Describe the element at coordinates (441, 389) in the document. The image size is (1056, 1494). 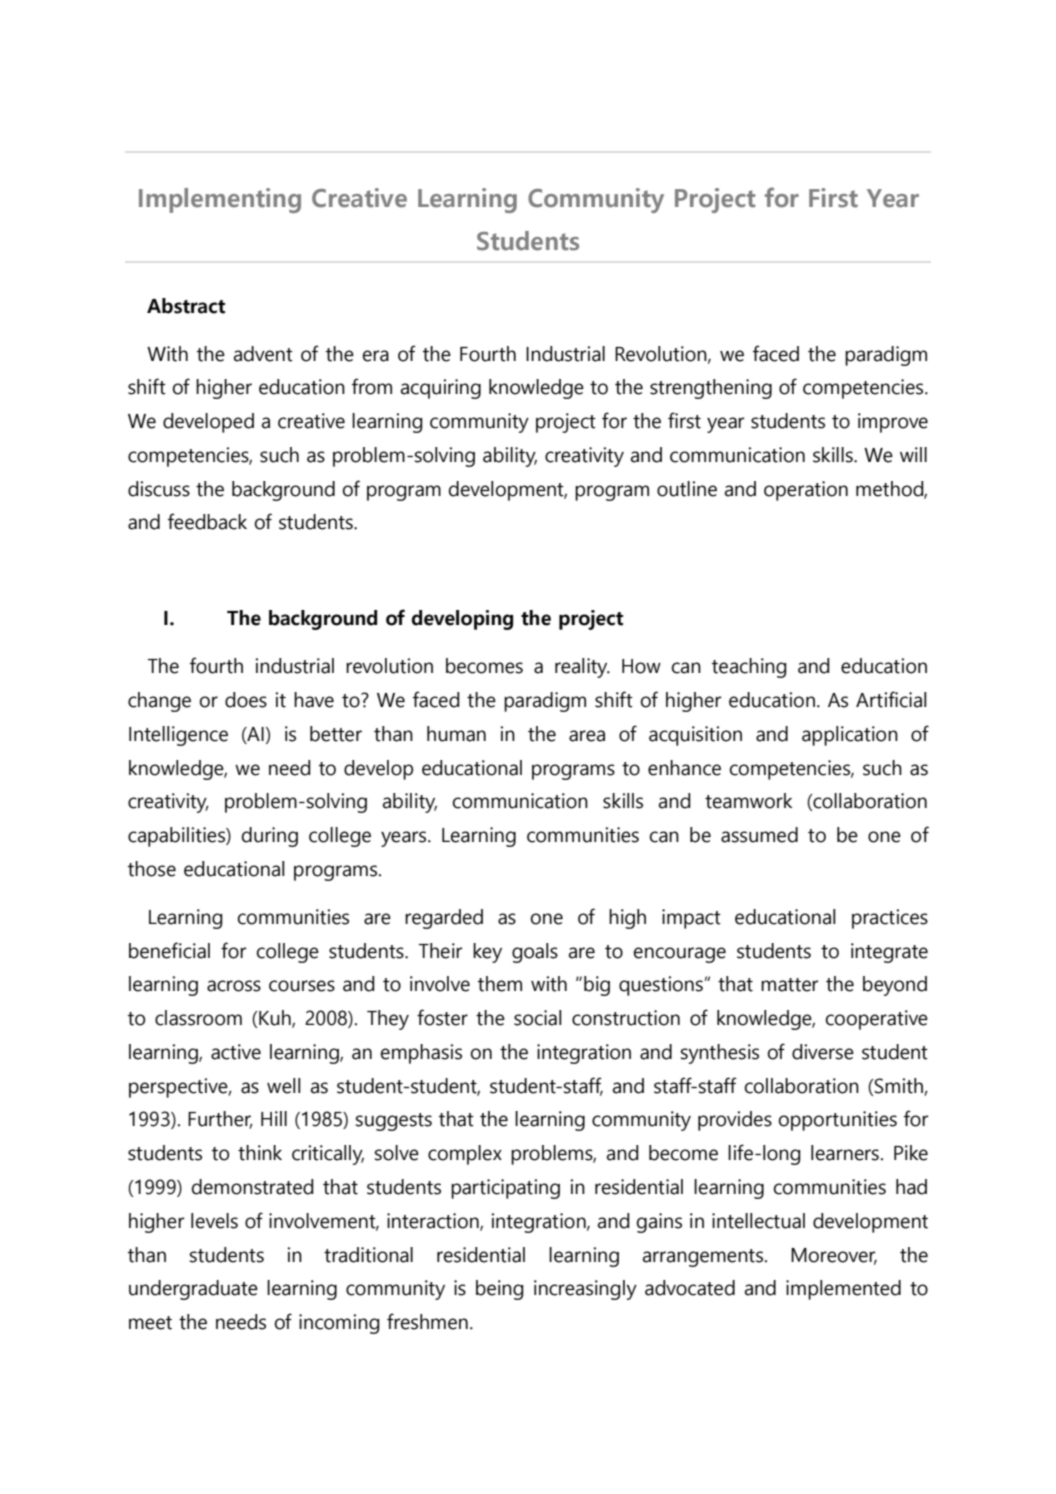
I see `acquiring` at that location.
